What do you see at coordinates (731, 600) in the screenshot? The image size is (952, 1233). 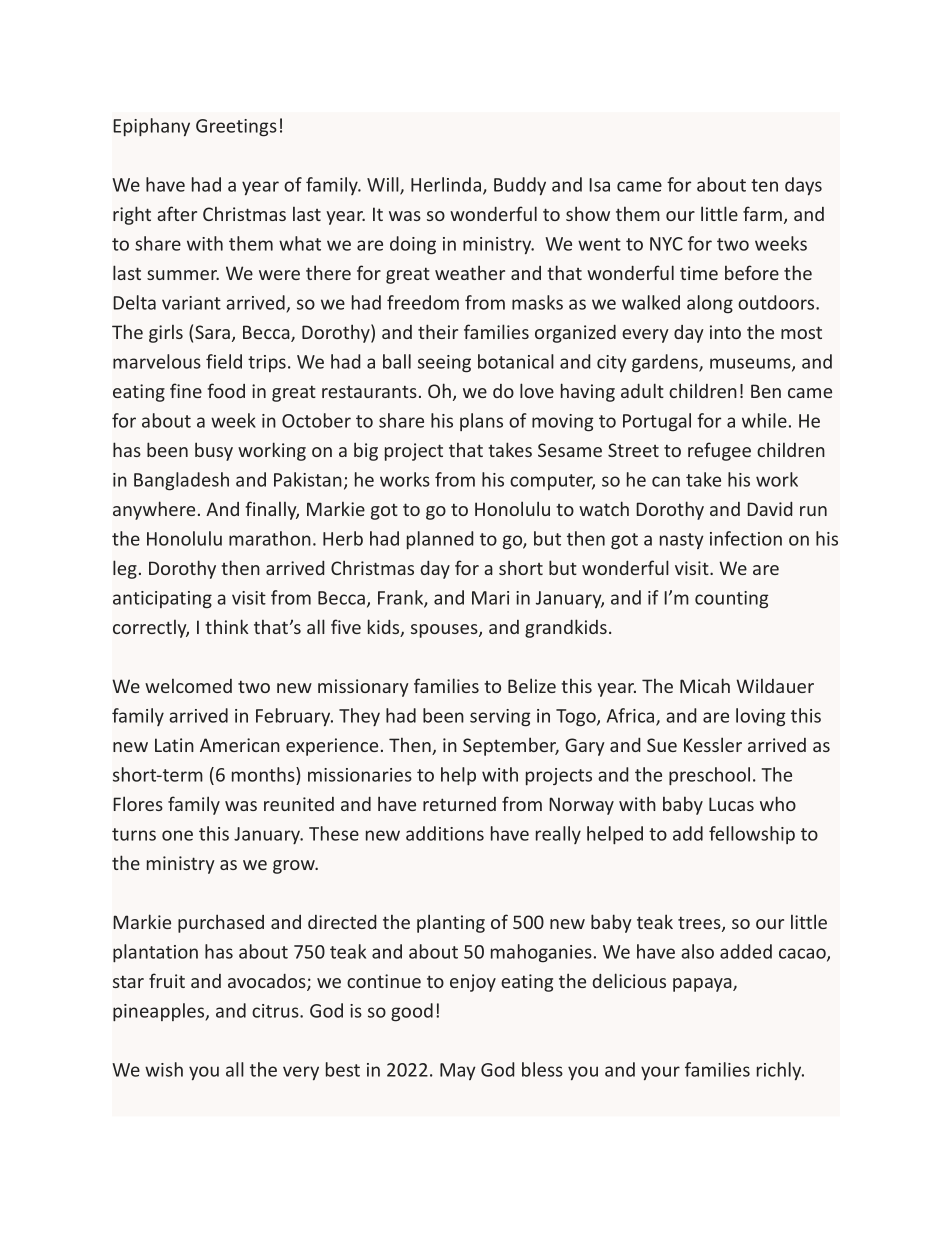 I see `counting` at bounding box center [731, 600].
